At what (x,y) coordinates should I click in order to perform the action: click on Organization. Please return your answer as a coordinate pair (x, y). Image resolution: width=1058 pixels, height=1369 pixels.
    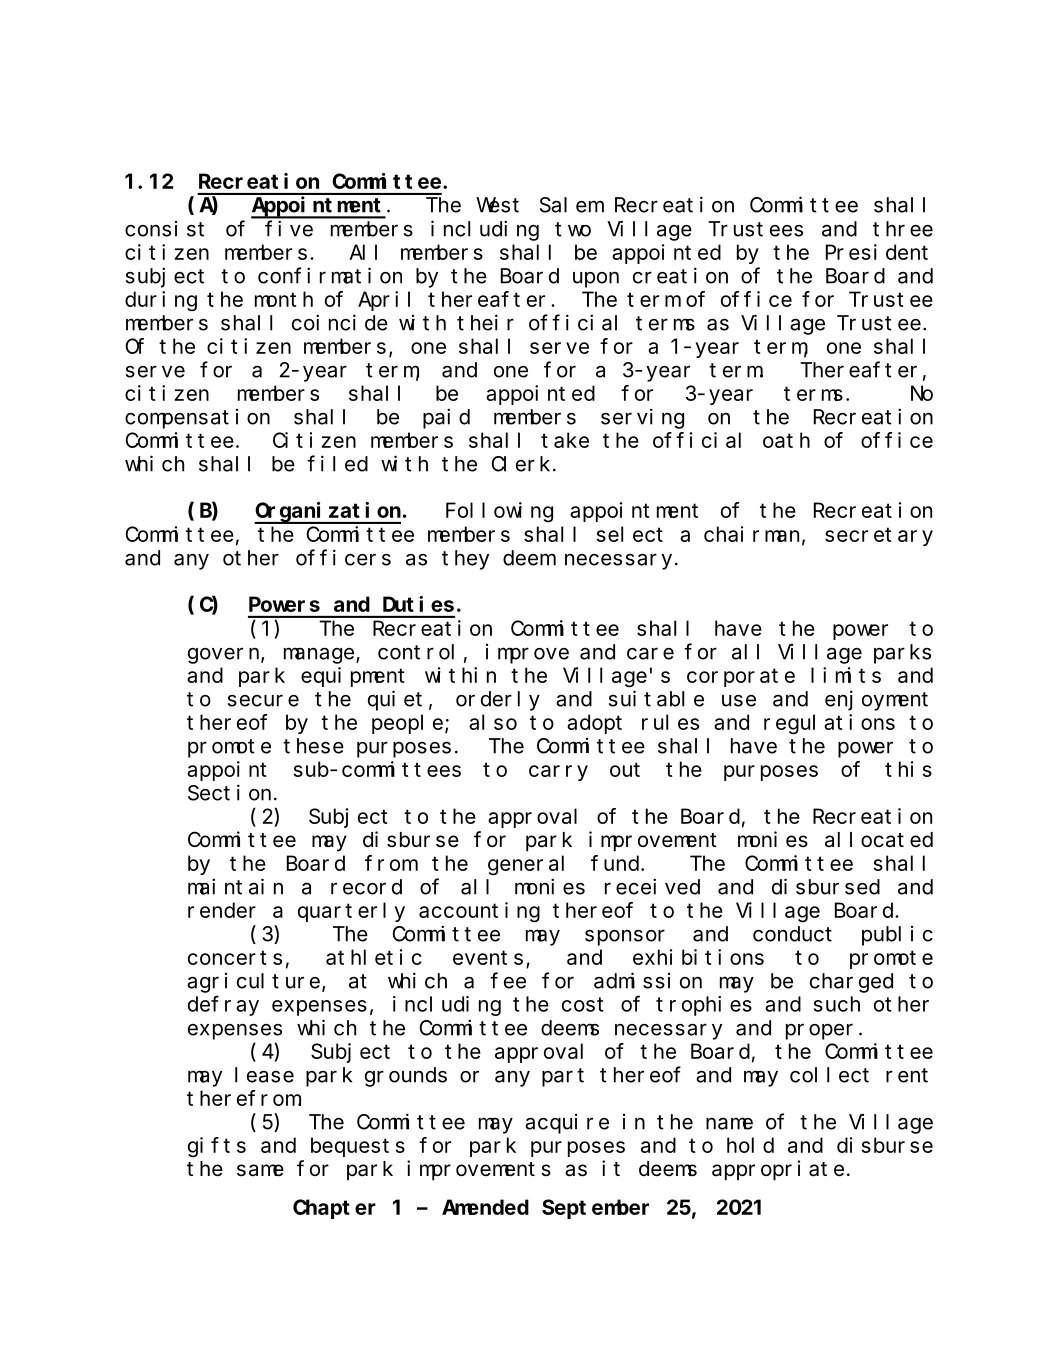
    Looking at the image, I should click on (327, 512).
